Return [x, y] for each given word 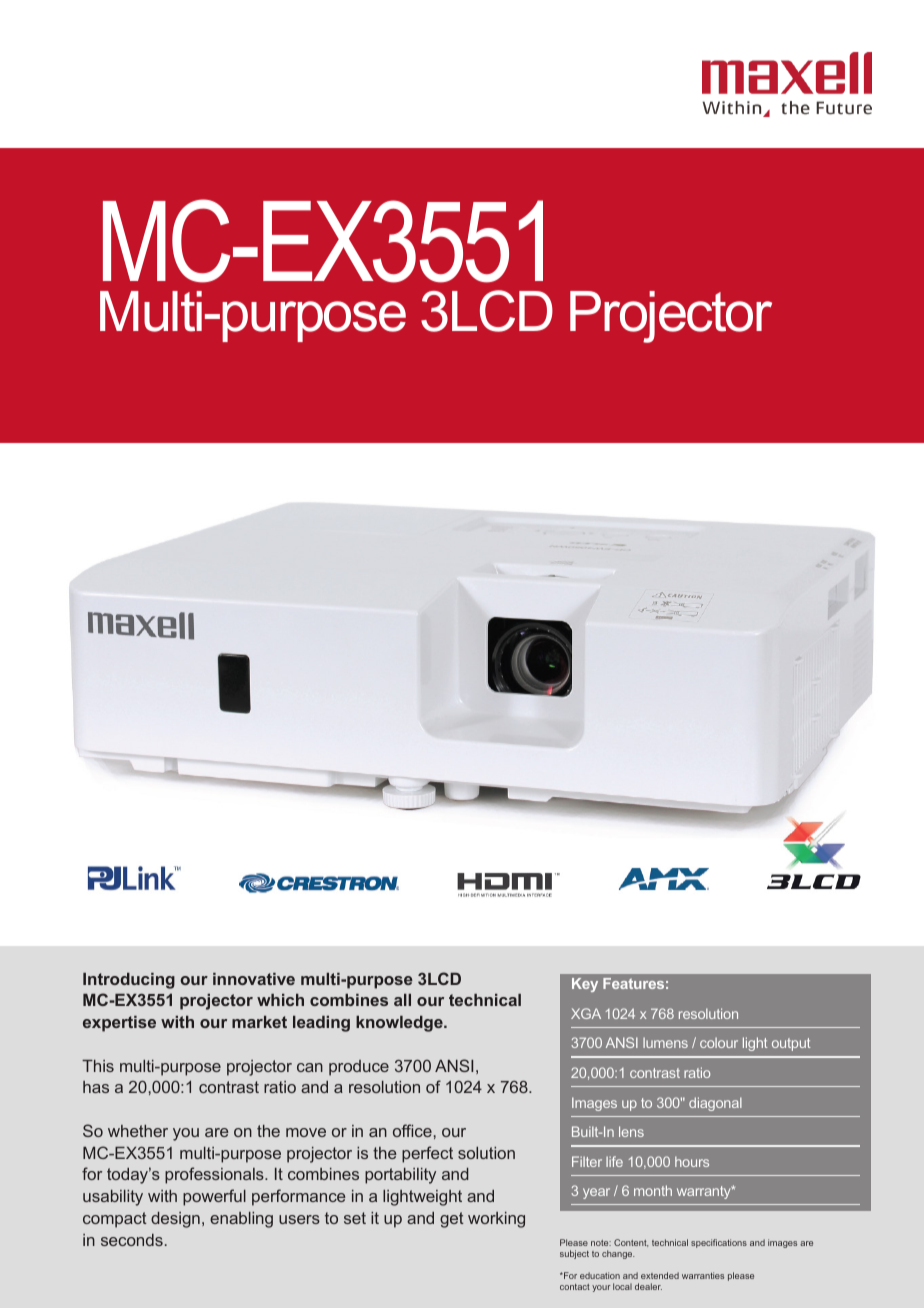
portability [400, 1176]
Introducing [129, 981]
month [653, 1190]
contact [575, 1287]
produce [359, 1068]
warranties [703, 1275]
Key [585, 985]
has [96, 1087]
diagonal [715, 1104]
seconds [132, 1240]
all [402, 1000]
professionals [215, 1175]
